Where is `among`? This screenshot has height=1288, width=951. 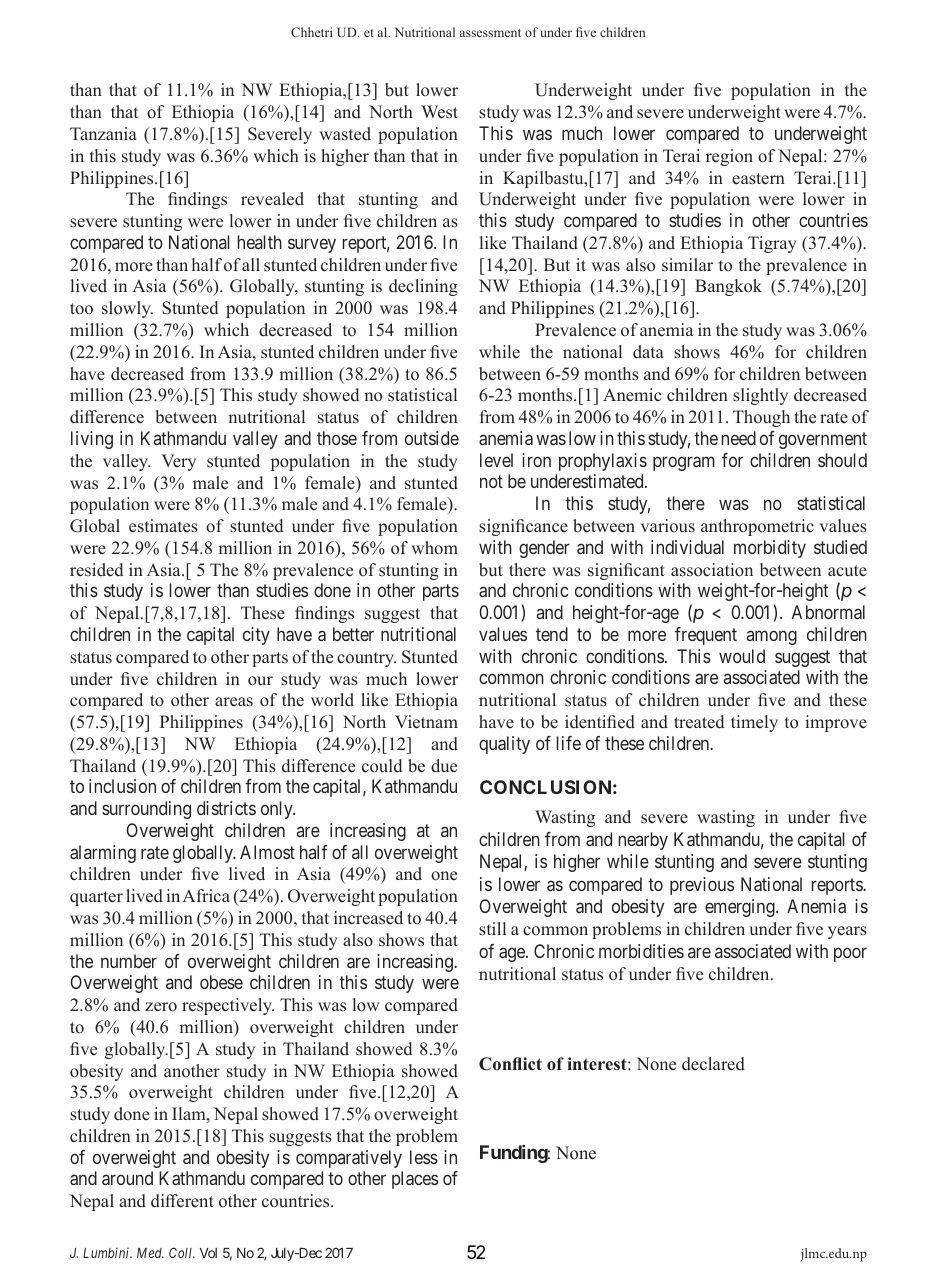
among is located at coordinates (772, 637).
